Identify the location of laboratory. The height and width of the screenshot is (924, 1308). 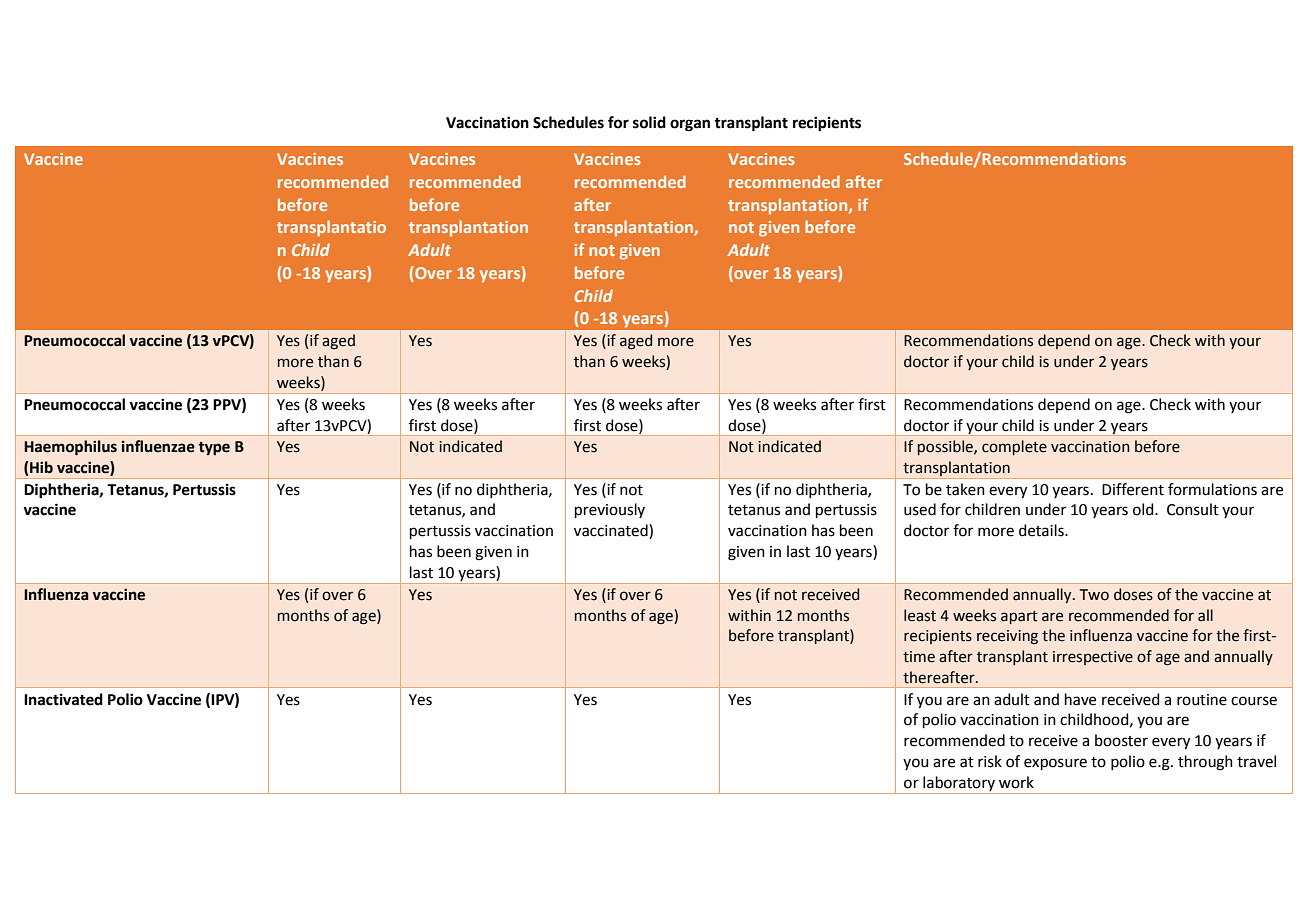
(959, 783).
